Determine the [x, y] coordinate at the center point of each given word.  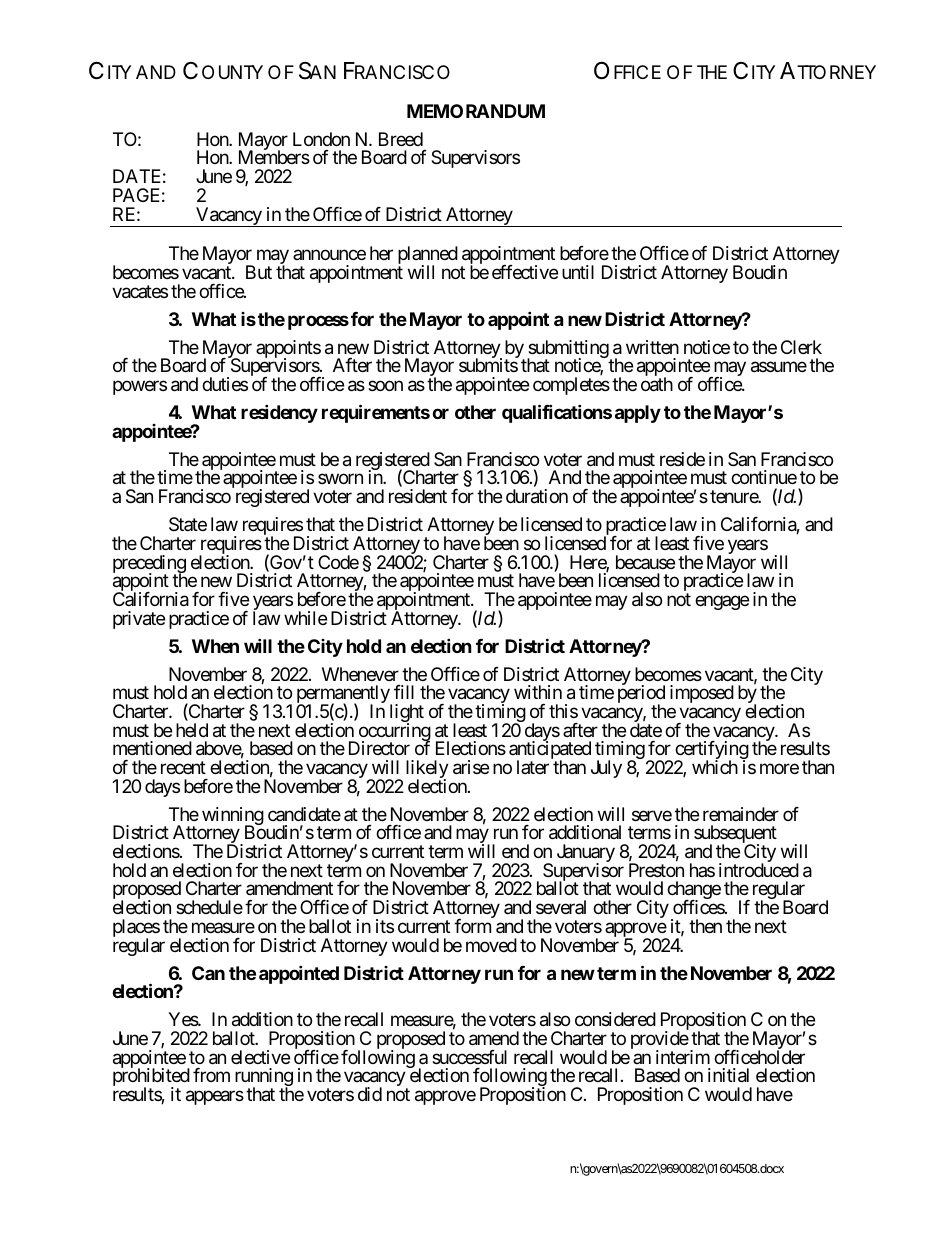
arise [471, 767]
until [578, 272]
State [188, 524]
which [715, 767]
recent [183, 767]
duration [537, 496]
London [321, 139]
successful [469, 1057]
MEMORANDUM [476, 111]
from [211, 1075]
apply [638, 414]
